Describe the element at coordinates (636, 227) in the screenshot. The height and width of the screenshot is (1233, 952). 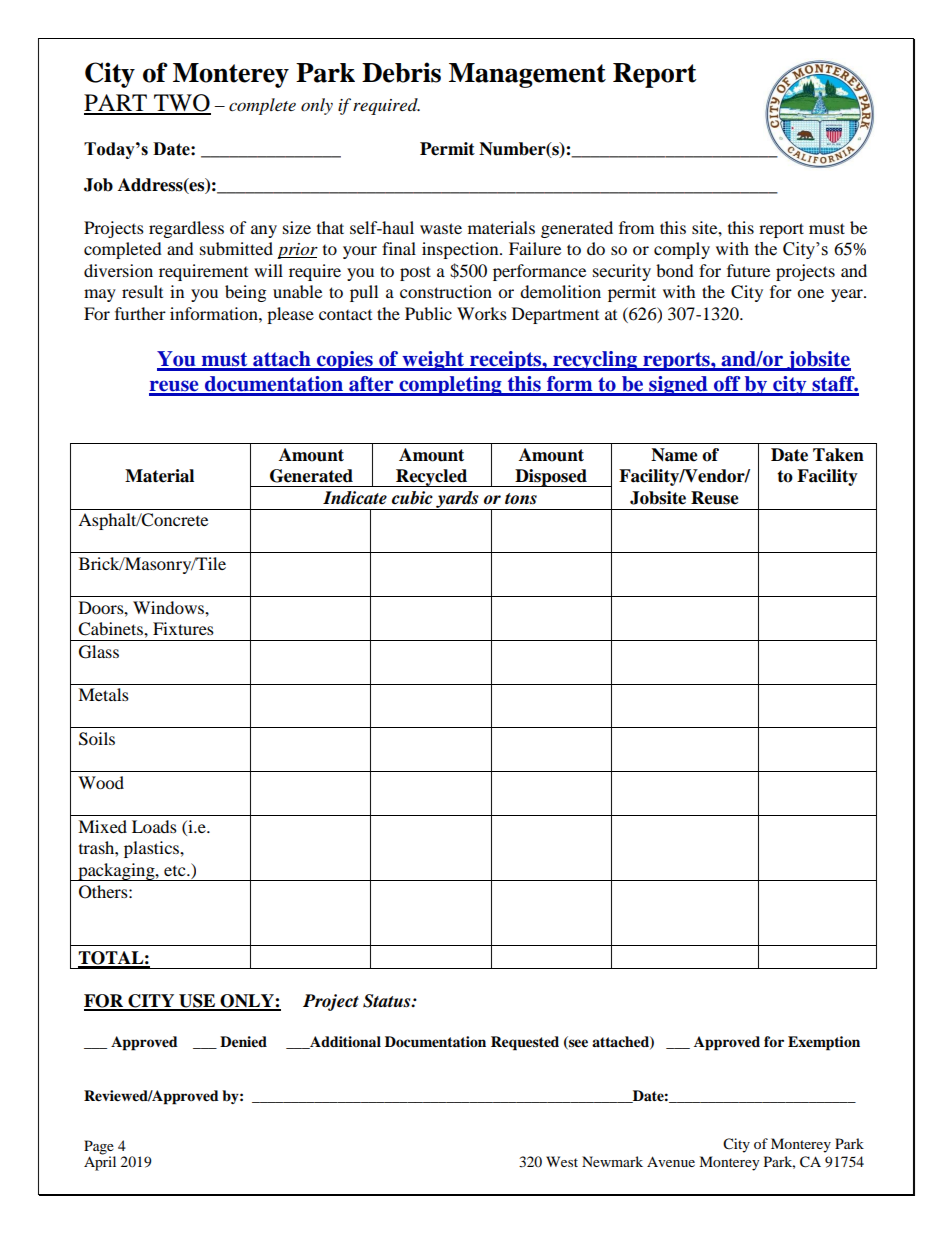
I see `from` at that location.
